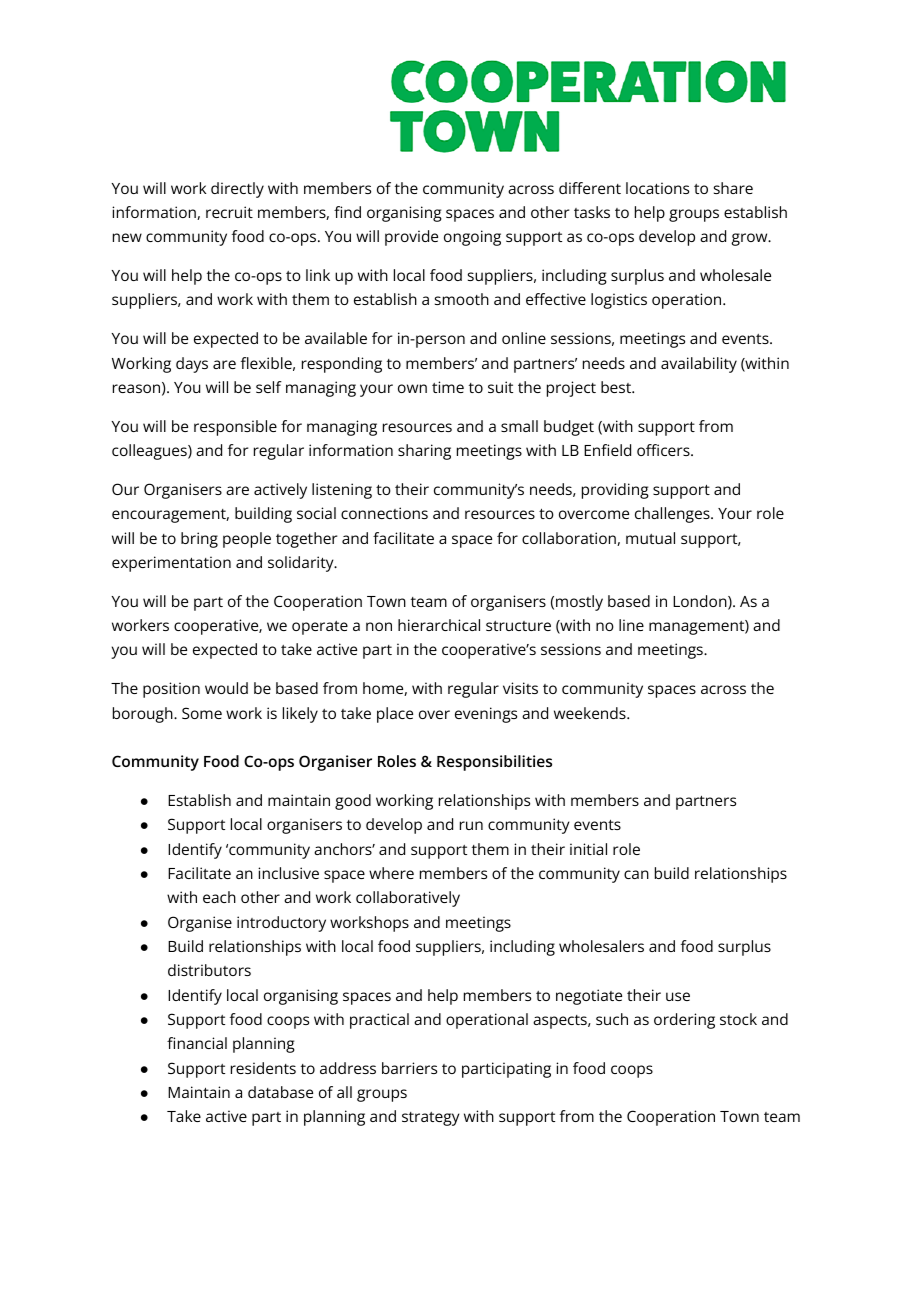 This page has height=1307, width=924. What do you see at coordinates (657, 188) in the page?
I see `locations` at bounding box center [657, 188].
